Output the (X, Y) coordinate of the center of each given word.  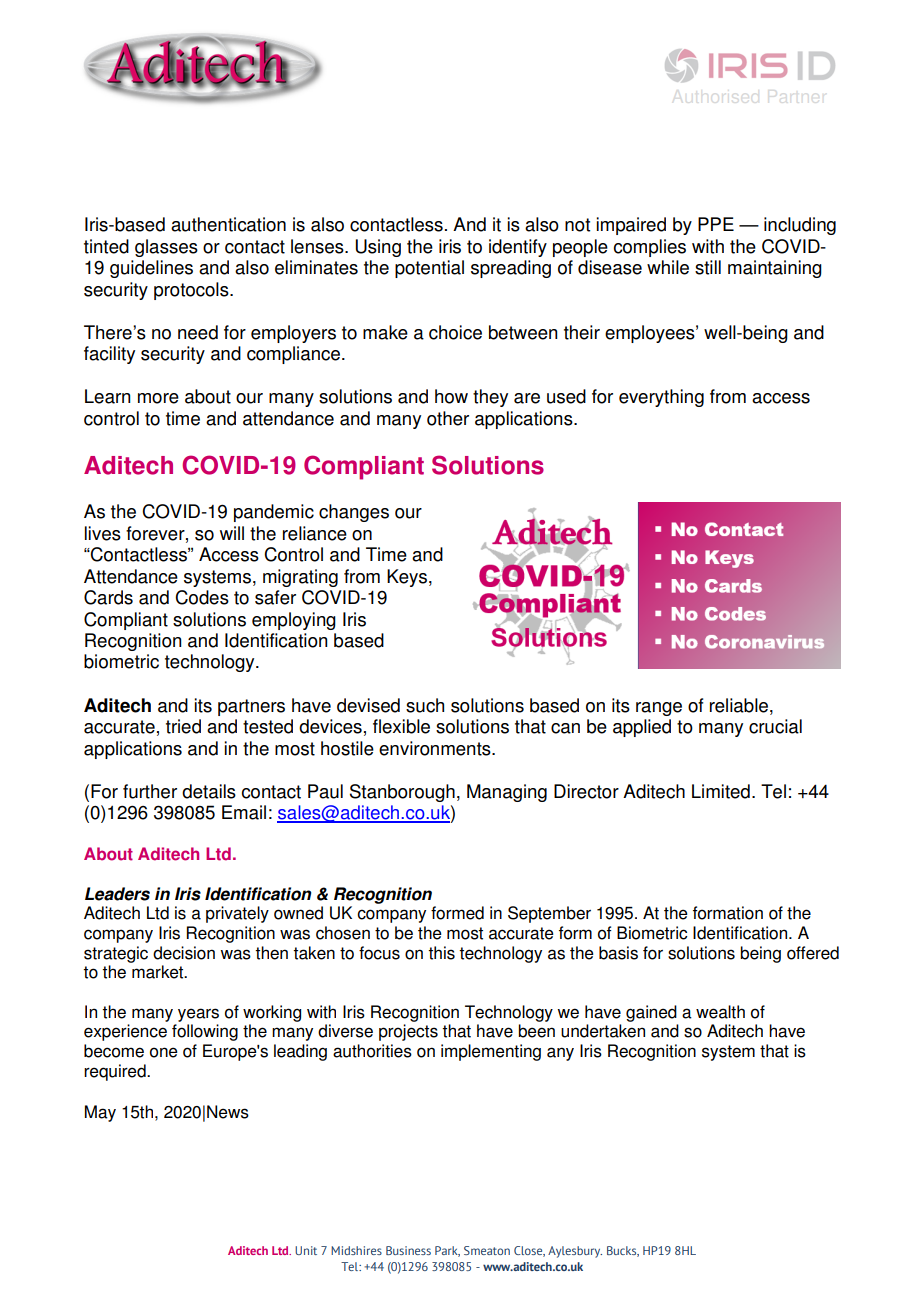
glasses (166, 248)
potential (429, 269)
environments (436, 748)
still (708, 267)
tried (183, 726)
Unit (306, 1250)
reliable (739, 705)
